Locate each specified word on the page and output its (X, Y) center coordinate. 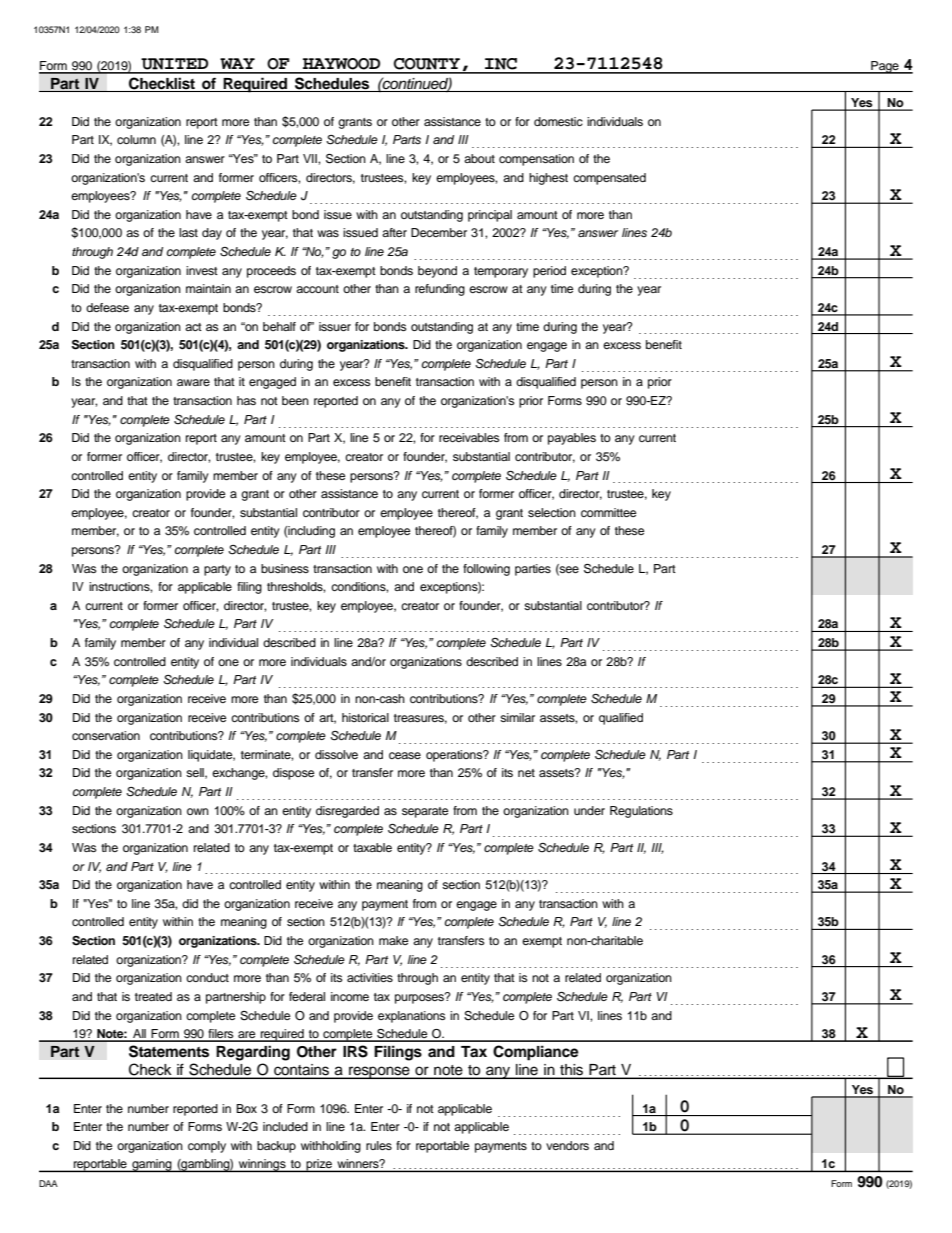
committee (608, 512)
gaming (152, 1165)
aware (193, 382)
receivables (469, 437)
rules (379, 1145)
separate (425, 812)
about (479, 158)
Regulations (641, 812)
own (198, 811)
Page (885, 67)
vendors (567, 1145)
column (136, 139)
